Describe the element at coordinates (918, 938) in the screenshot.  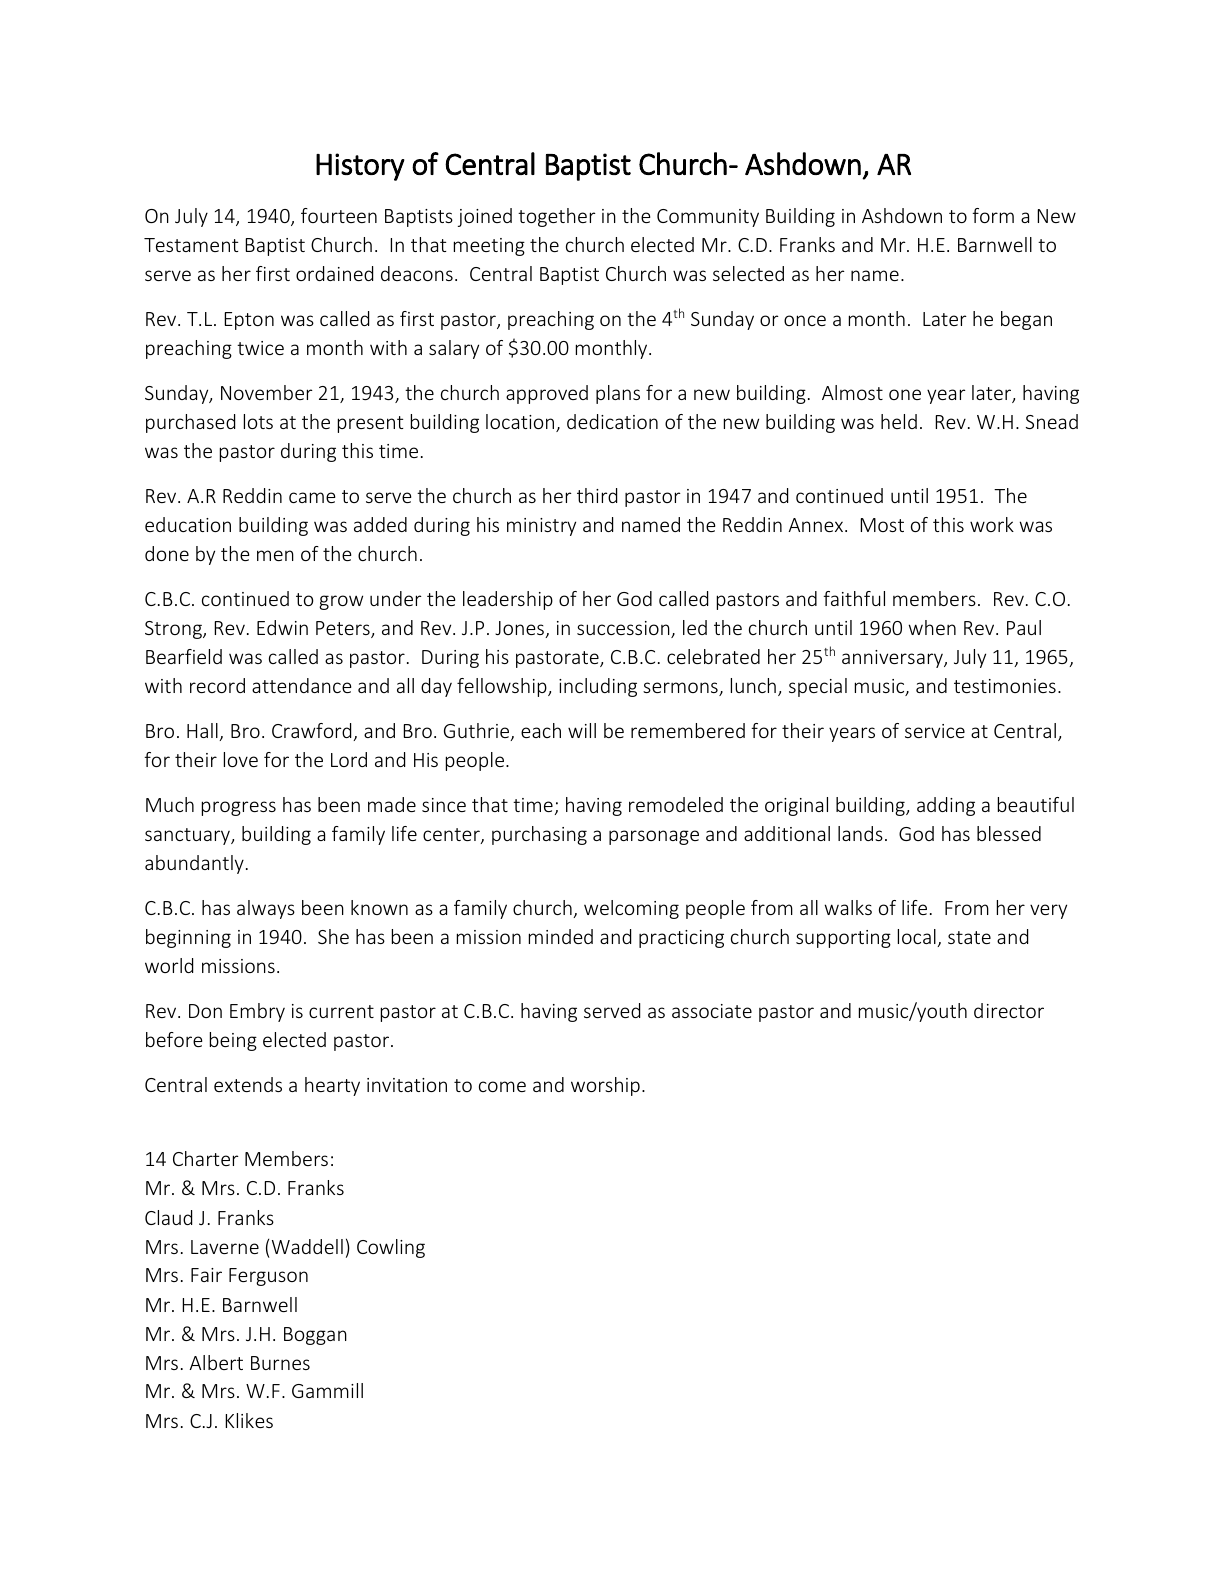
I see `local` at that location.
